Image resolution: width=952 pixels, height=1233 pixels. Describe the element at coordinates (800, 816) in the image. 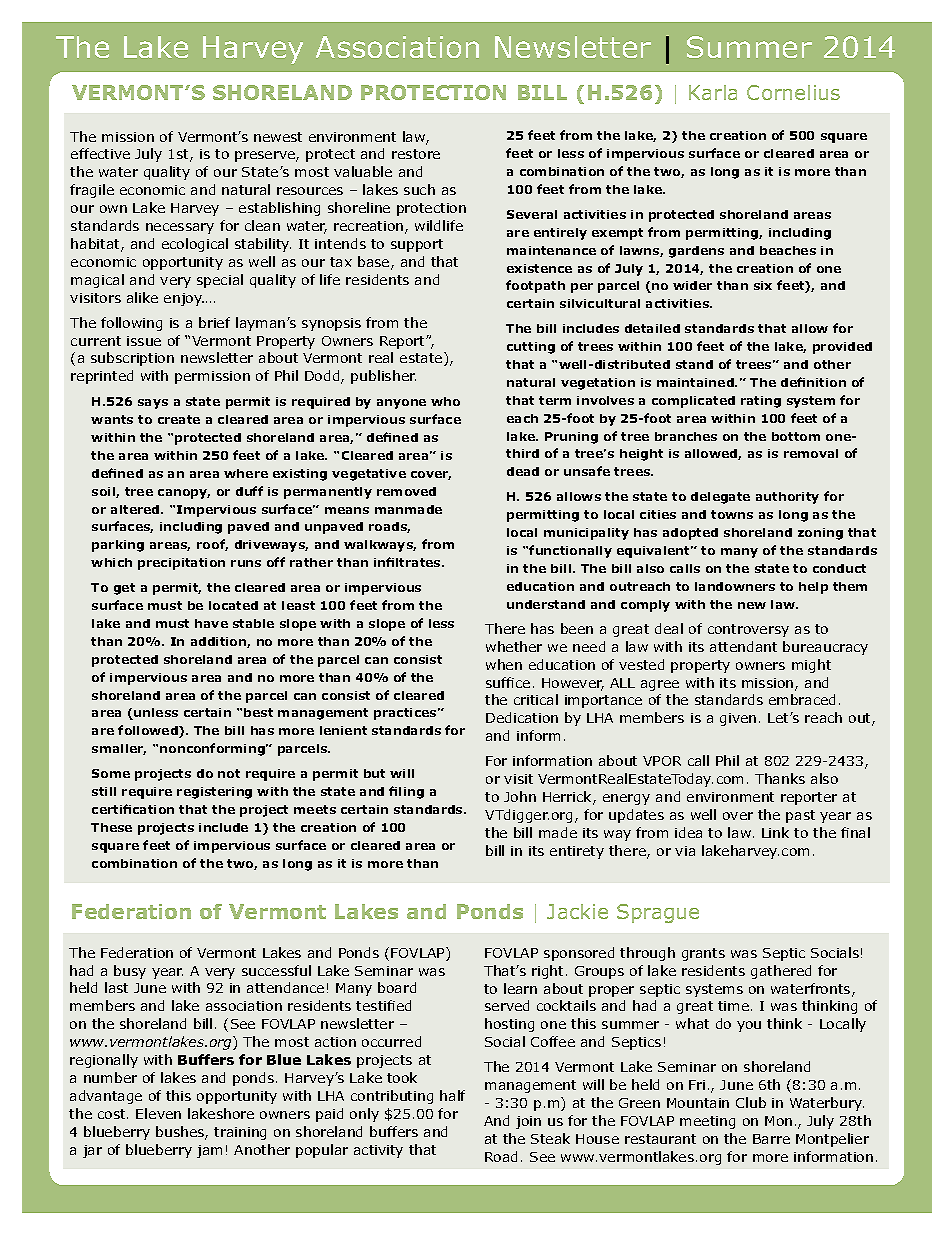

I see `past` at that location.
